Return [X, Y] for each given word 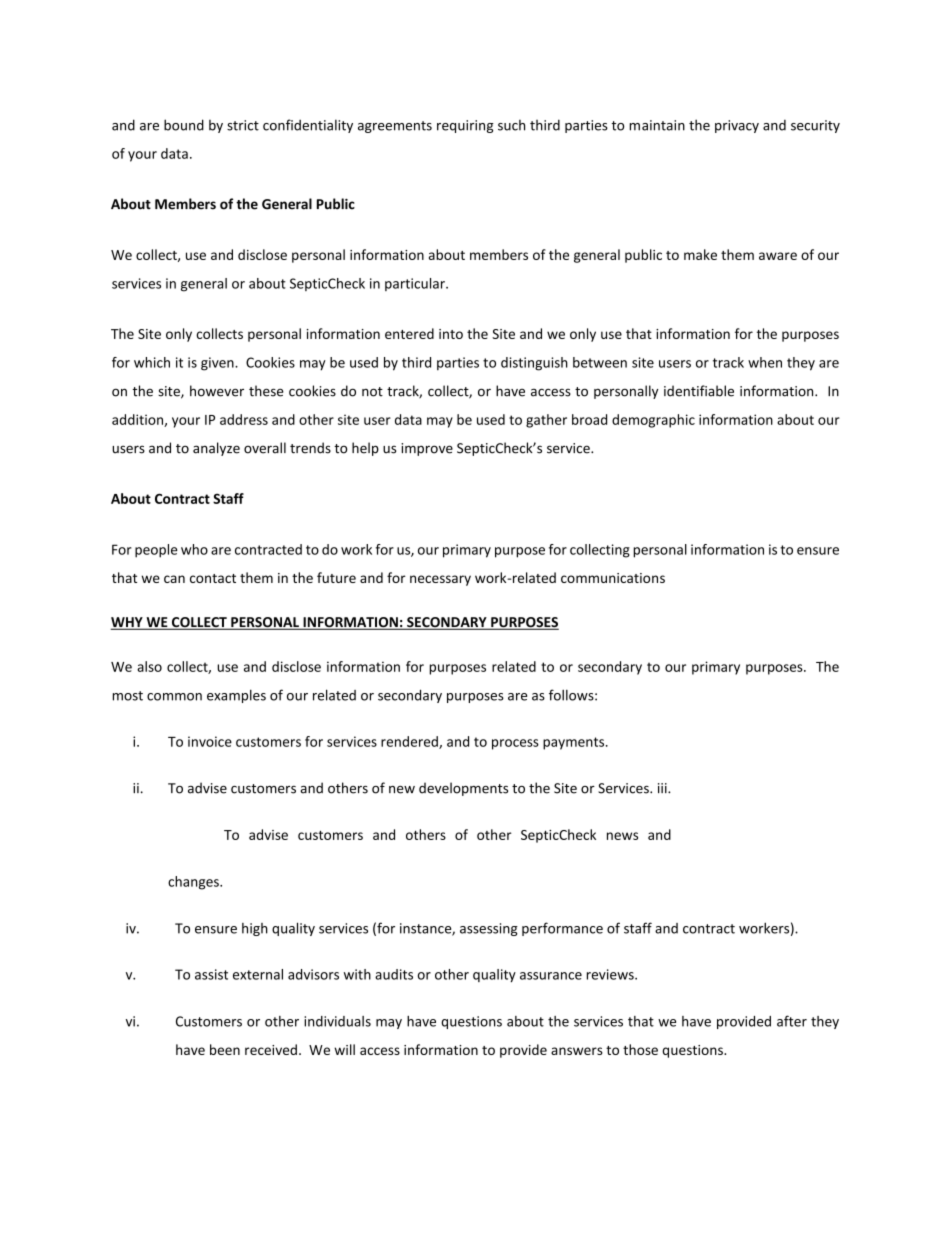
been [225, 1049]
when [765, 362]
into [451, 334]
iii [663, 788]
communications [613, 578]
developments [463, 789]
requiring [465, 126]
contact [213, 578]
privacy [737, 126]
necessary [440, 580]
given [218, 364]
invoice [210, 741]
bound [184, 125]
